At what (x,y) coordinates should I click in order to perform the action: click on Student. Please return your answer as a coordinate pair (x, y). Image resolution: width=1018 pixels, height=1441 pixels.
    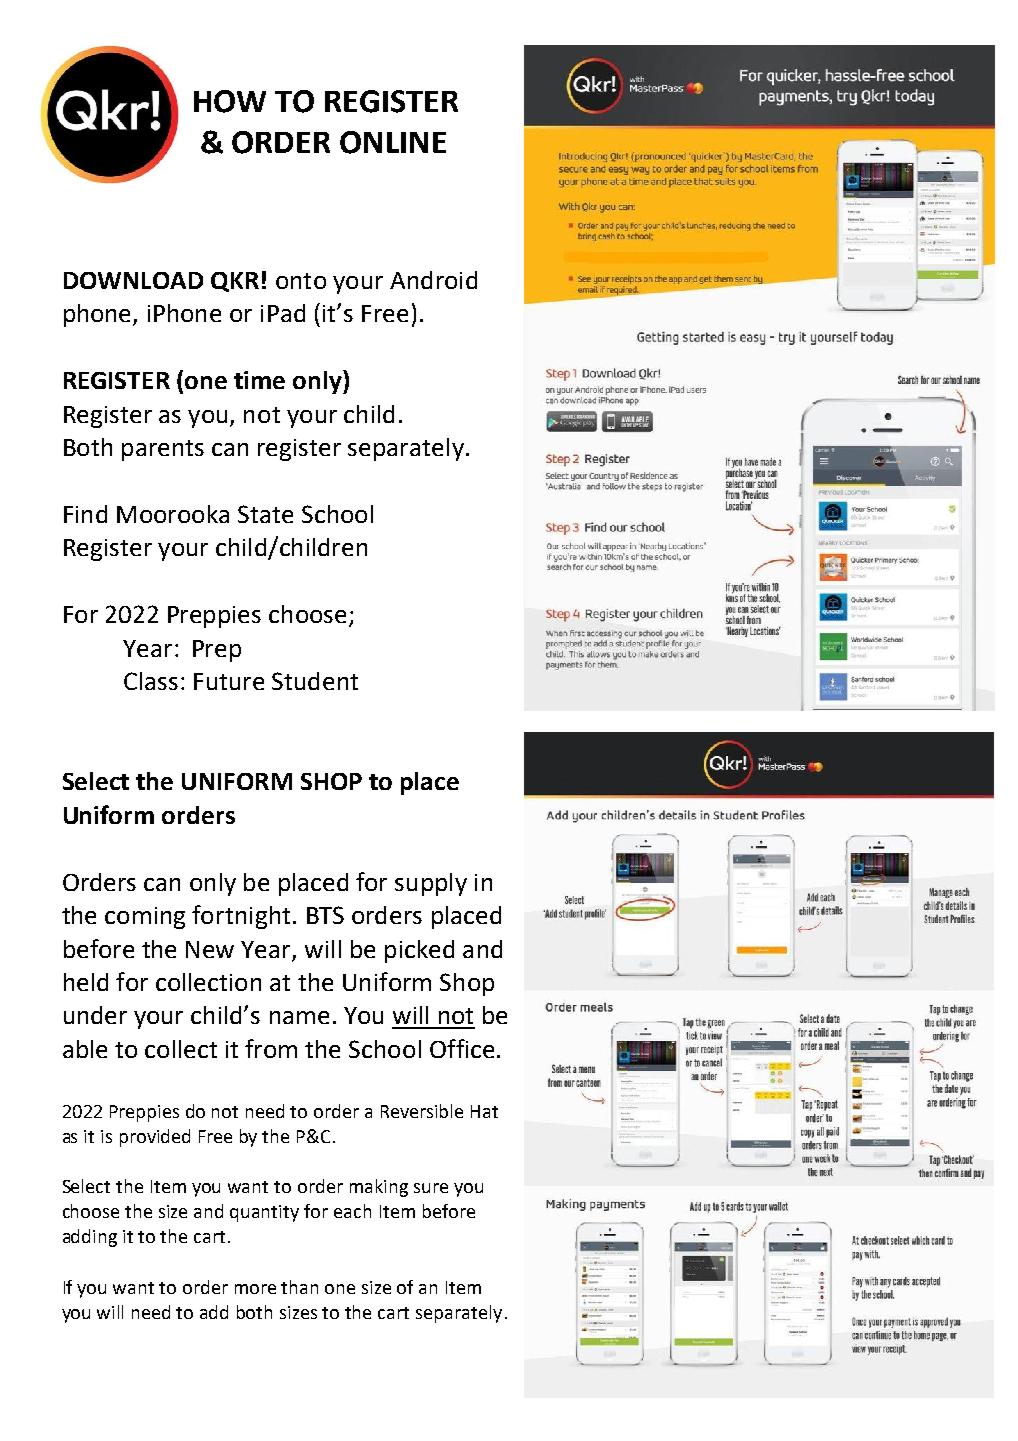
    Looking at the image, I should click on (315, 681).
